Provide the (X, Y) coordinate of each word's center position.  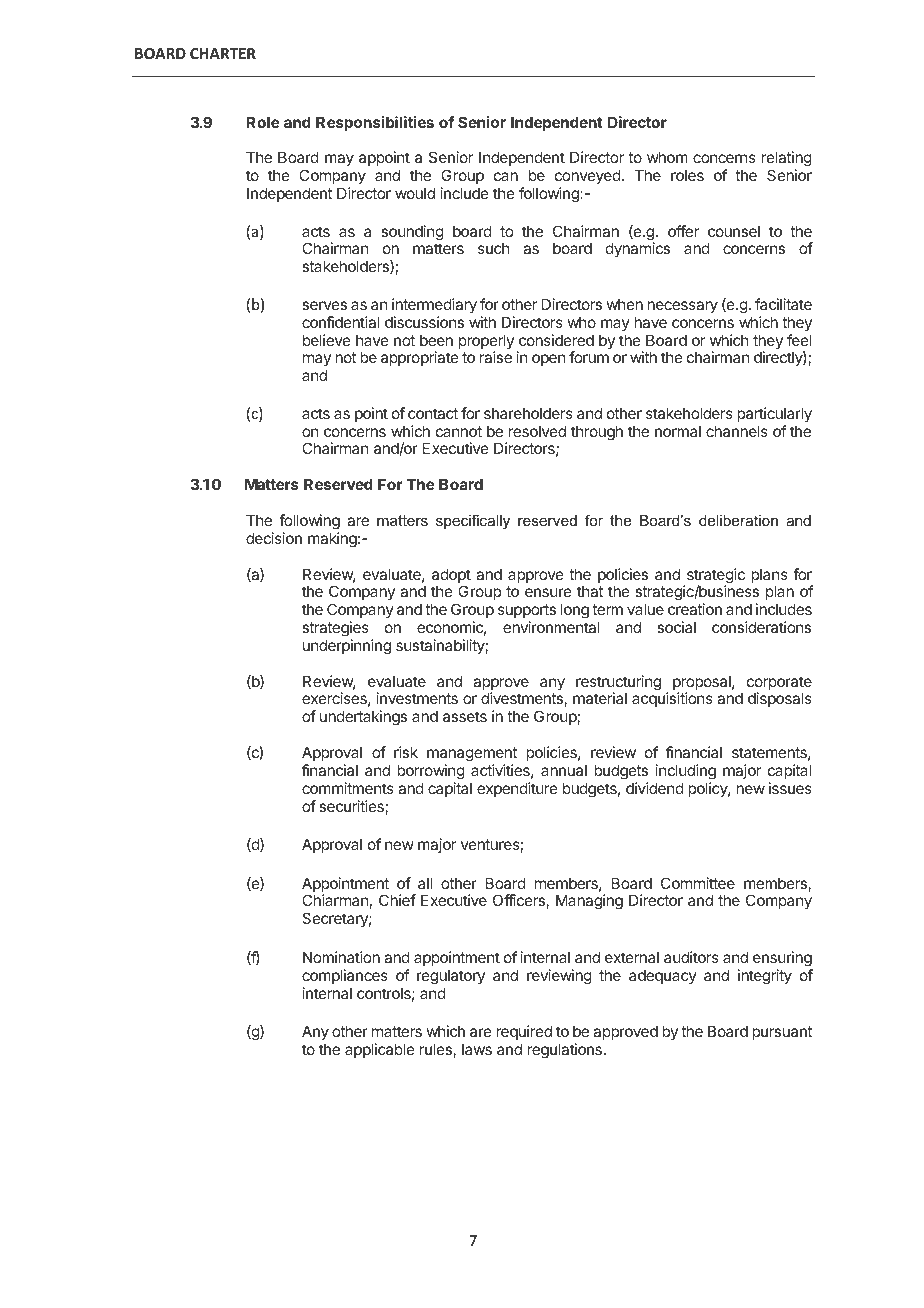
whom (667, 157)
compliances (345, 976)
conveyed (588, 178)
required (524, 1032)
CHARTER (223, 53)
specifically (473, 522)
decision (274, 538)
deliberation (738, 520)
